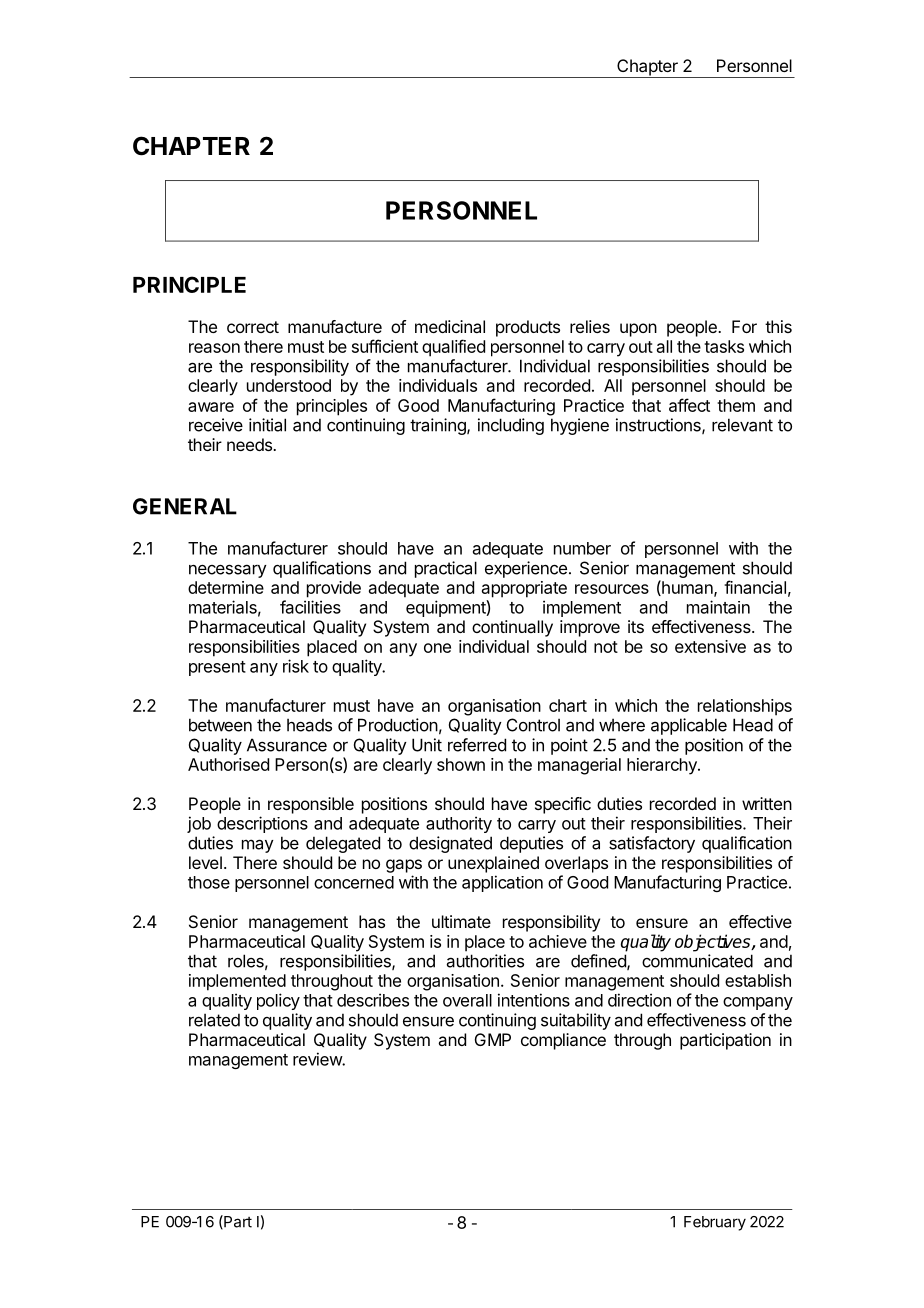 The image size is (924, 1308). Describe the element at coordinates (296, 666) in the page. I see `risk` at that location.
